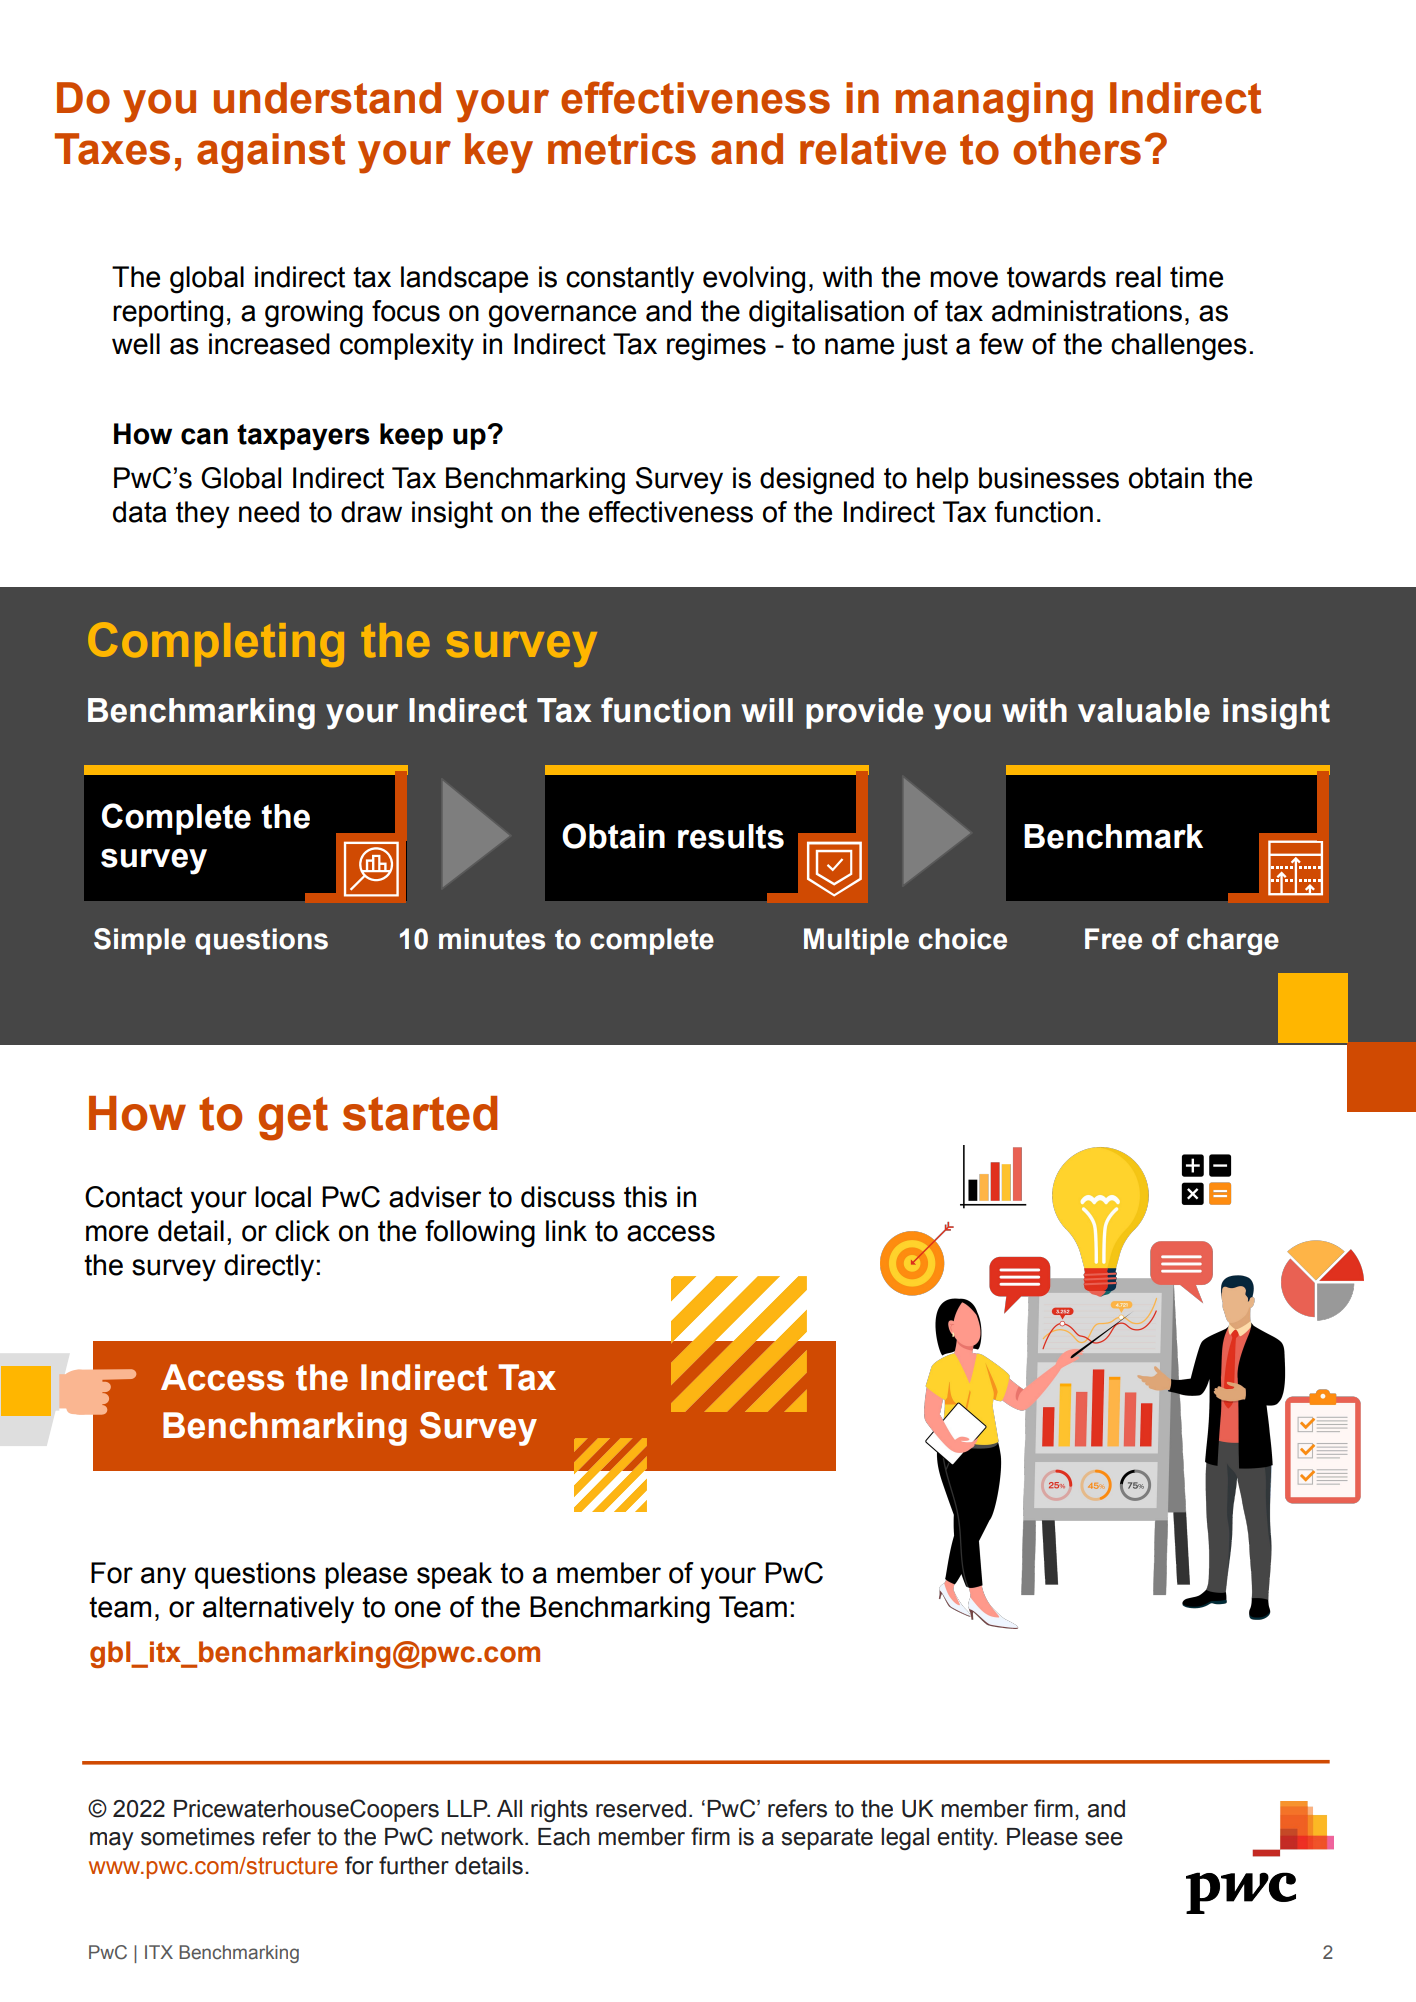  I want to click on Free, so click(1113, 939).
